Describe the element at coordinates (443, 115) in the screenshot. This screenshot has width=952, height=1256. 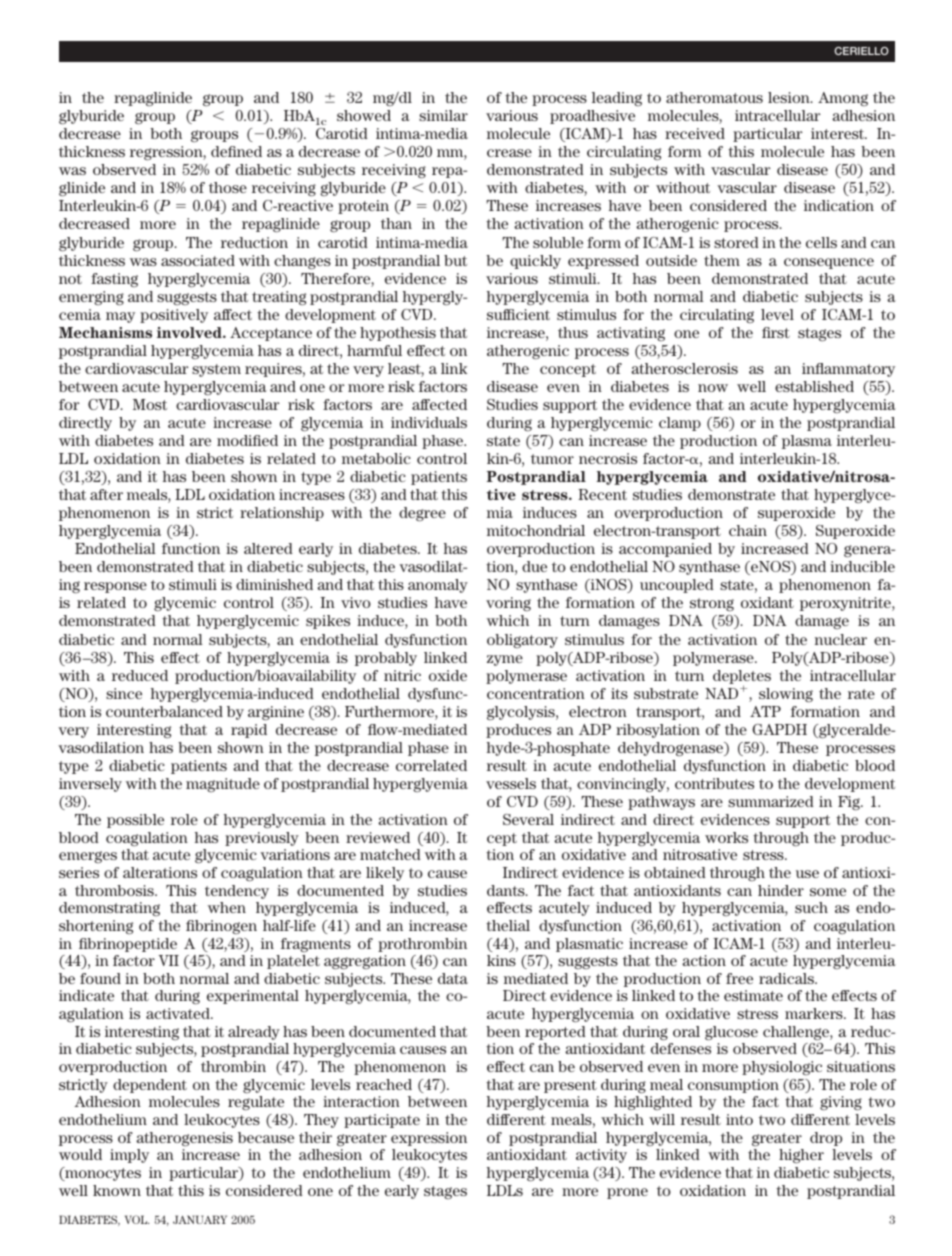
I see `similar` at that location.
